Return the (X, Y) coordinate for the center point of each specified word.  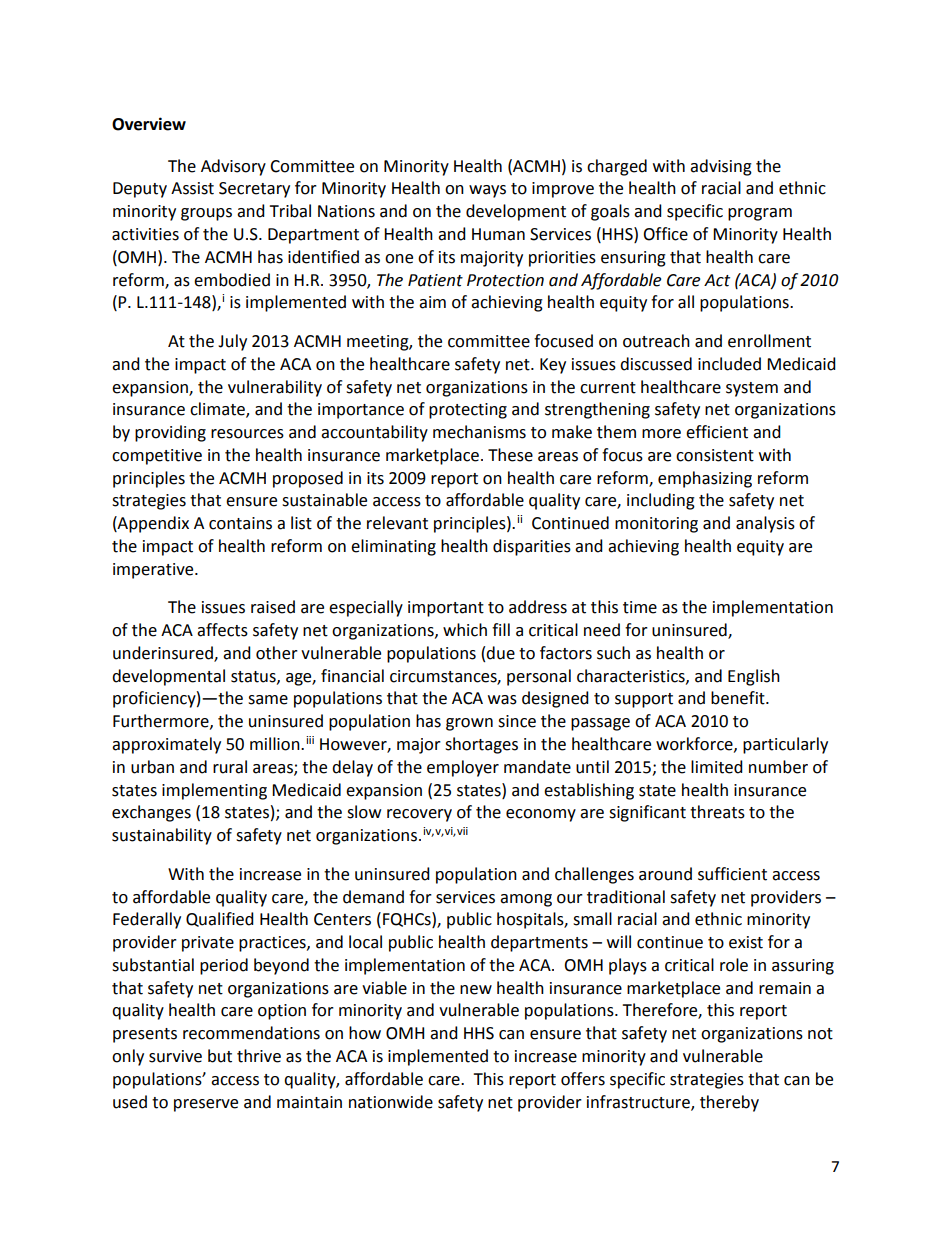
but (220, 1056)
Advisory (233, 167)
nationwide (391, 1102)
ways (487, 191)
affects (222, 630)
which (465, 630)
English (754, 677)
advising (721, 167)
